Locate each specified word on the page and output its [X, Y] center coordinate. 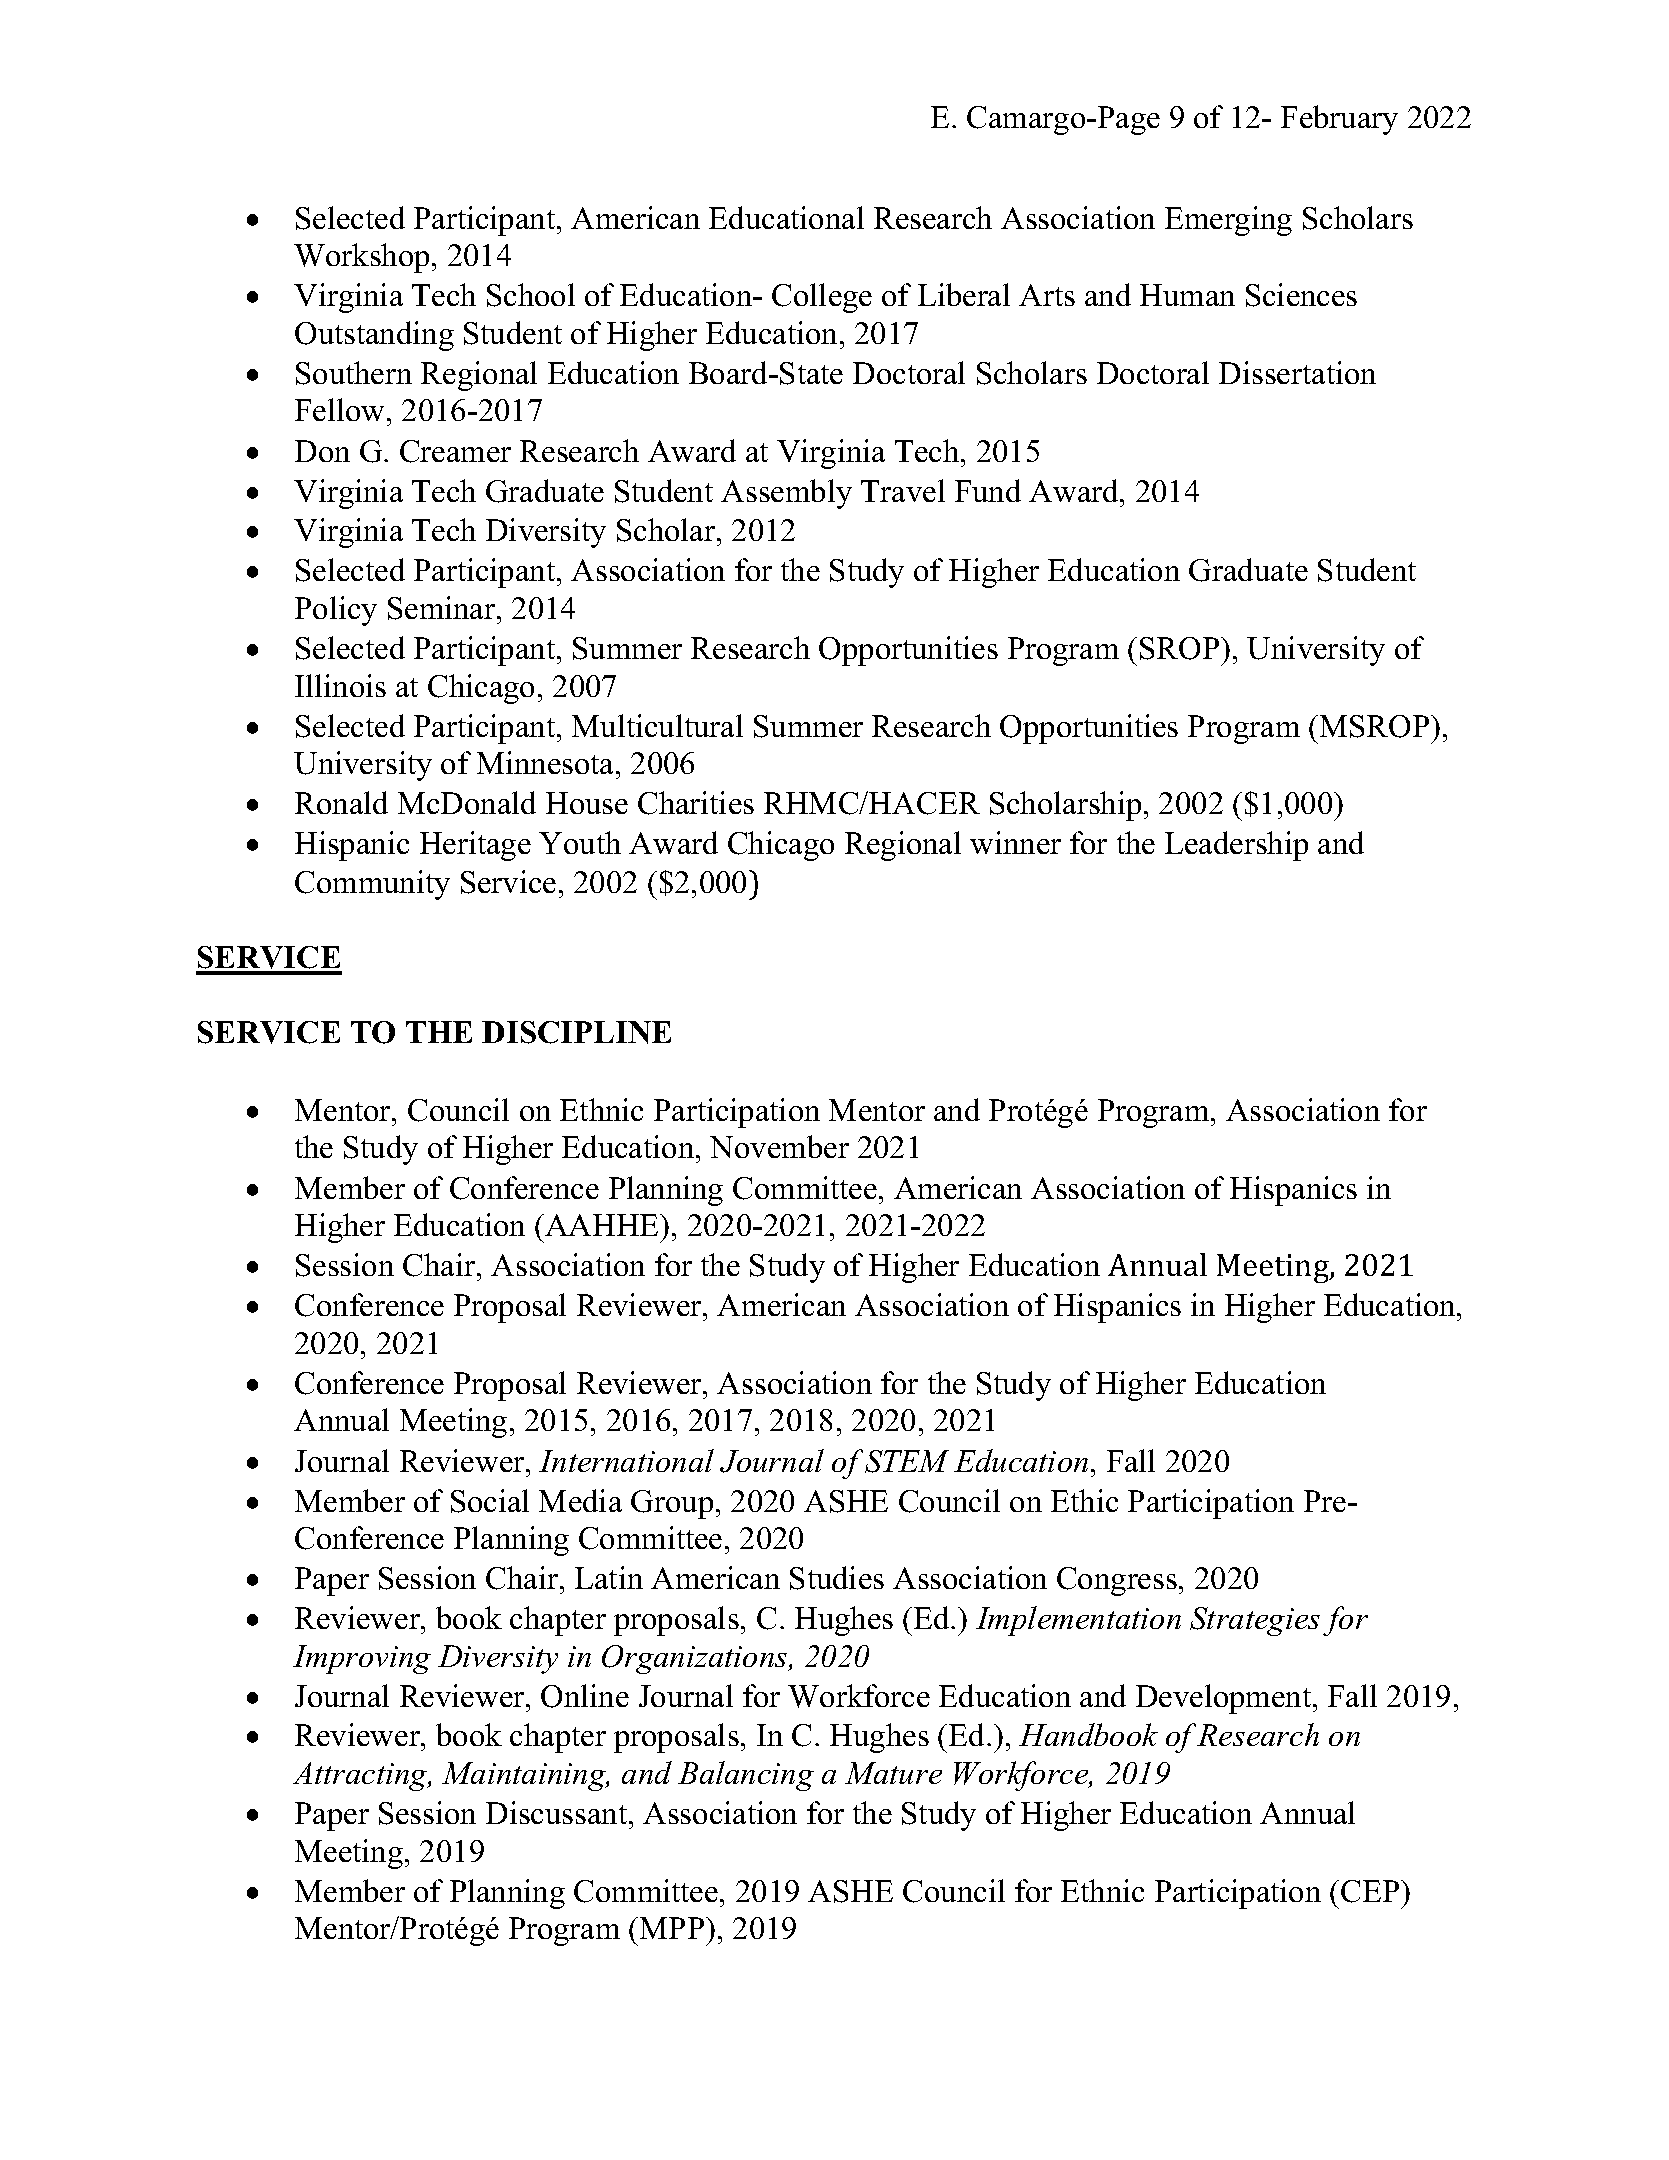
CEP [1371, 1891]
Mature [893, 1773]
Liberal [964, 294]
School [531, 295]
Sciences [1301, 295]
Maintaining [525, 1776]
